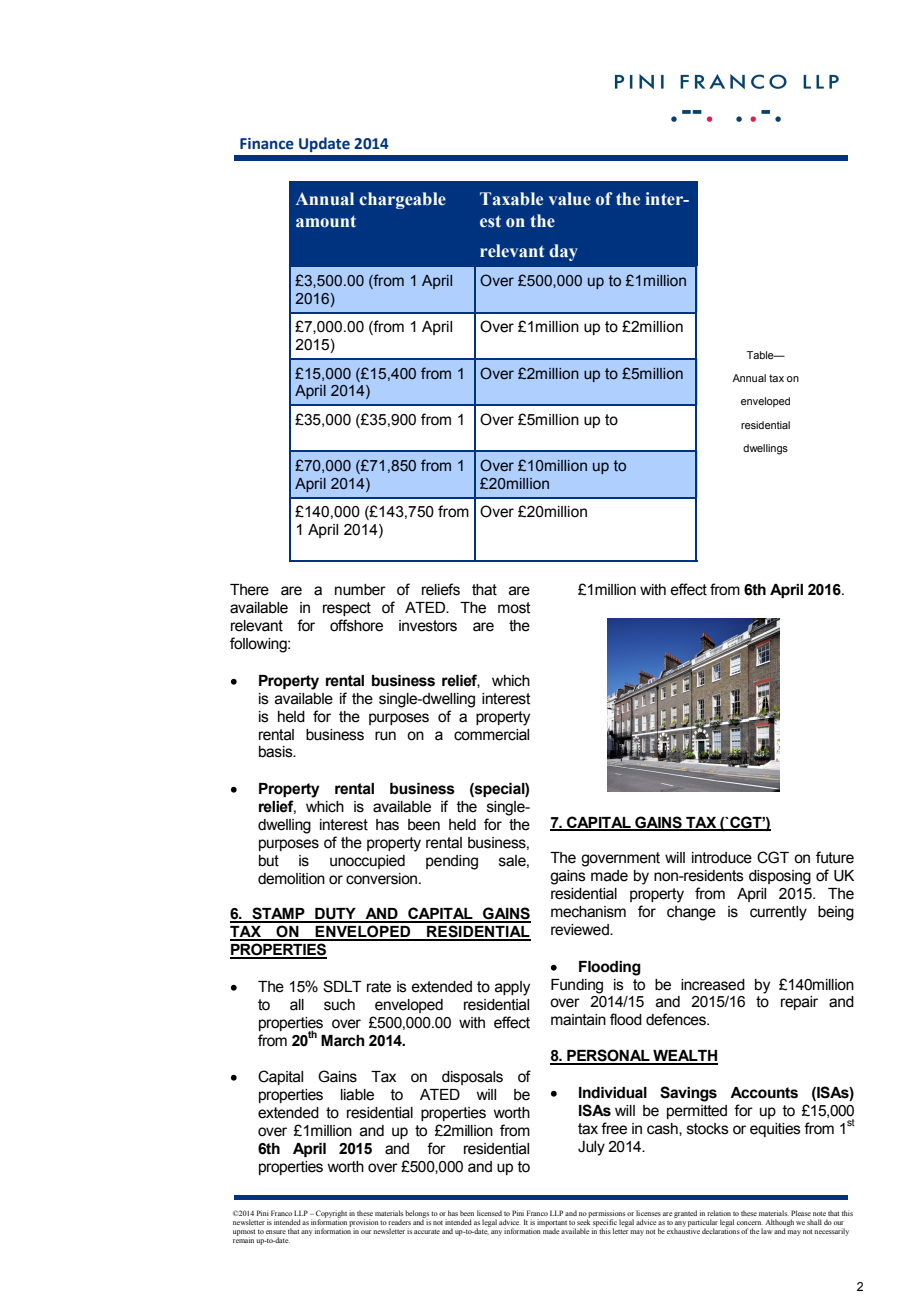 This screenshot has height=1308, width=924. I want to click on Taxable, so click(511, 199).
